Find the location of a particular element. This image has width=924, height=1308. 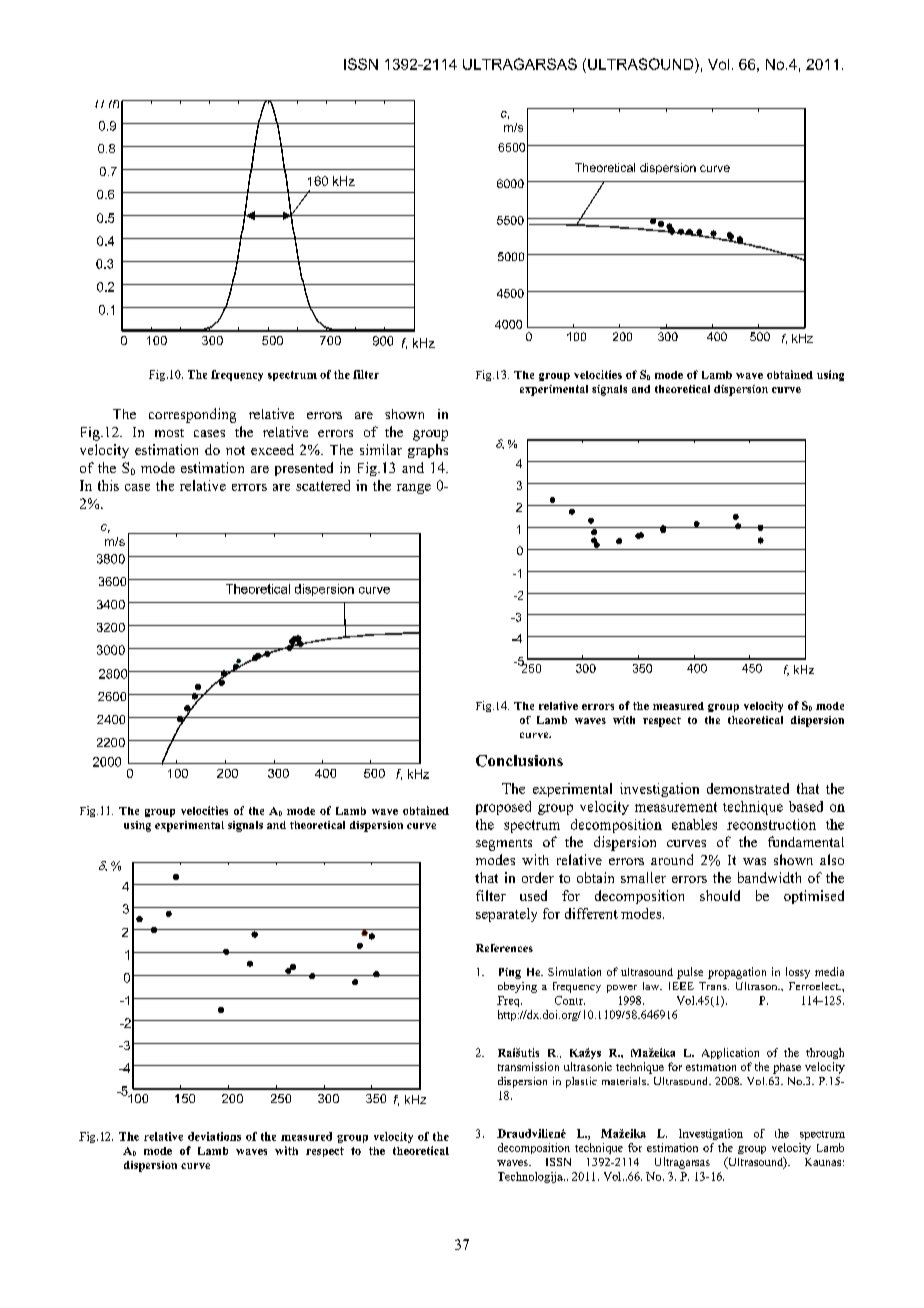

demonstrated is located at coordinates (748, 788).
